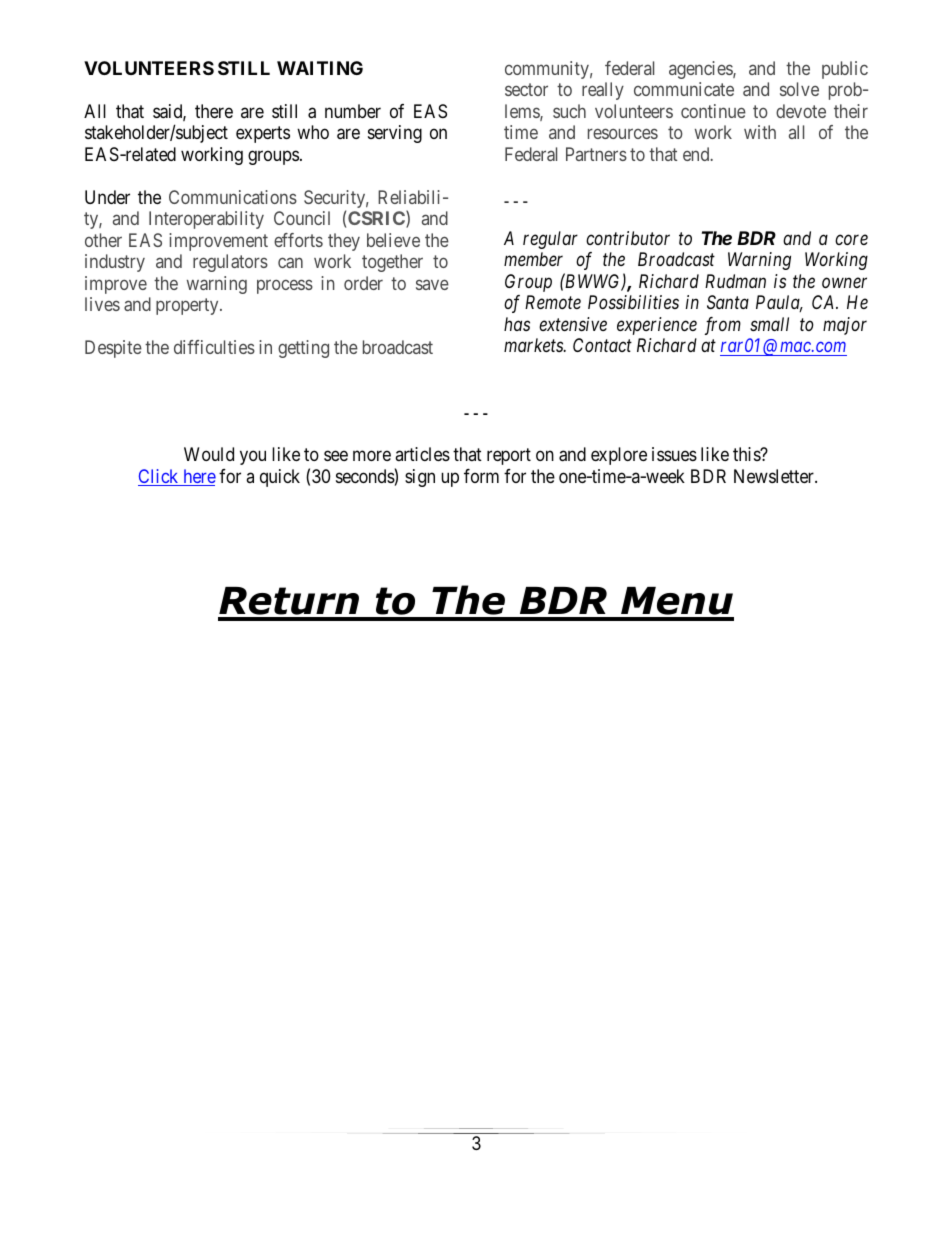 The width and height of the screenshot is (952, 1233). Describe the element at coordinates (206, 220) in the screenshot. I see `Interoperability` at that location.
